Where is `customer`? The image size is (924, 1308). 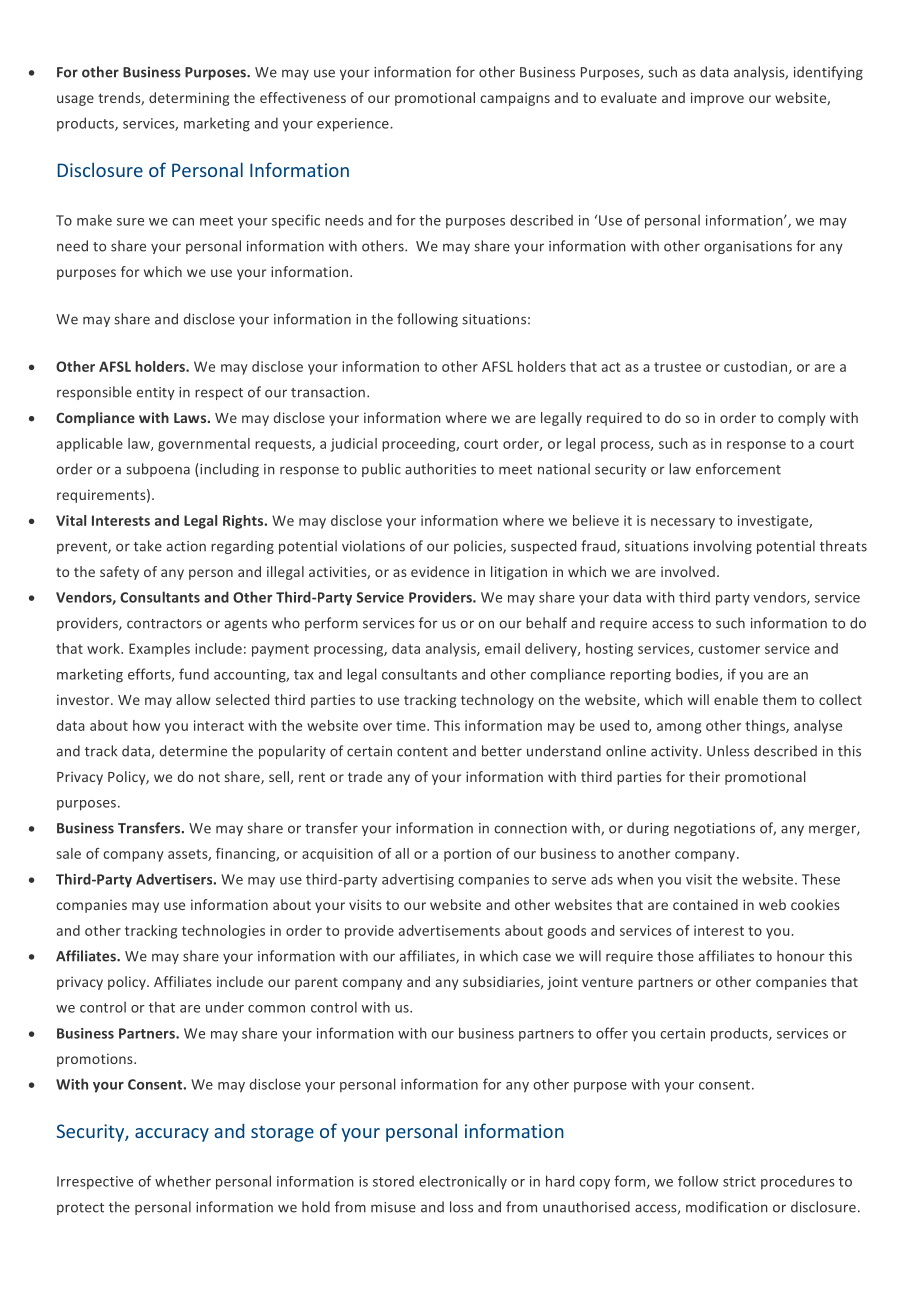 customer is located at coordinates (729, 649).
